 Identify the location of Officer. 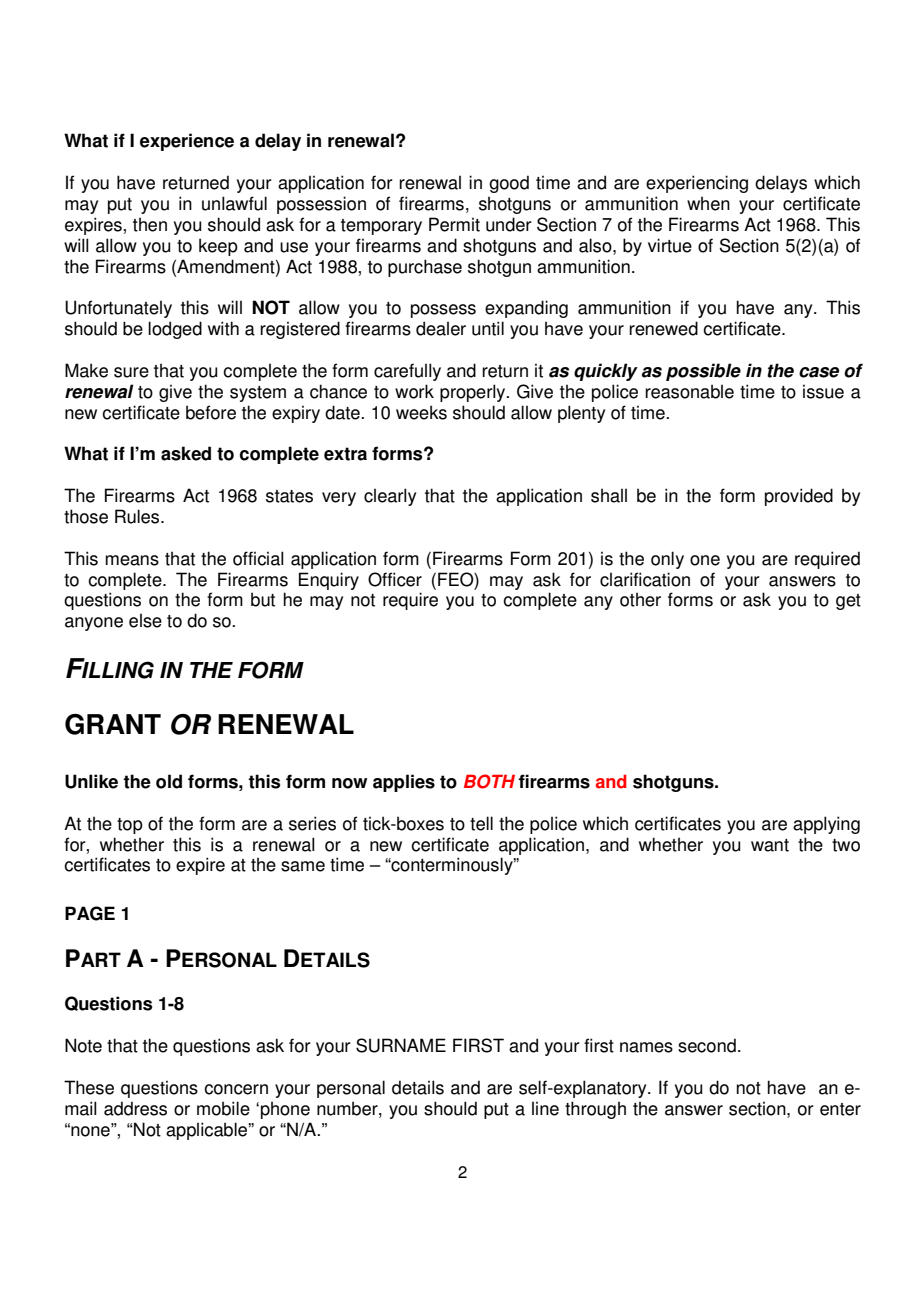
(395, 579).
